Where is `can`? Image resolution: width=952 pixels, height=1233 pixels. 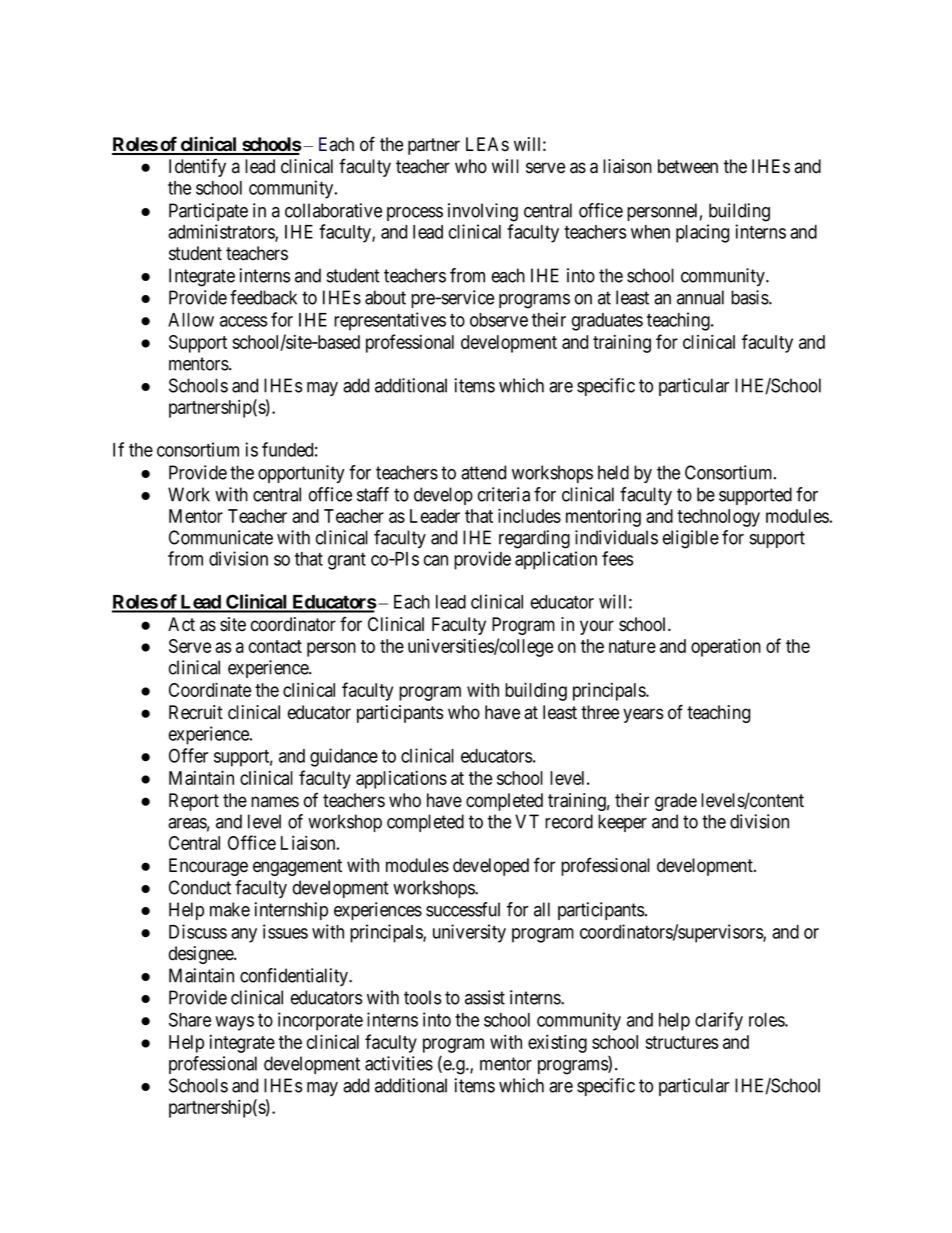
can is located at coordinates (436, 560).
